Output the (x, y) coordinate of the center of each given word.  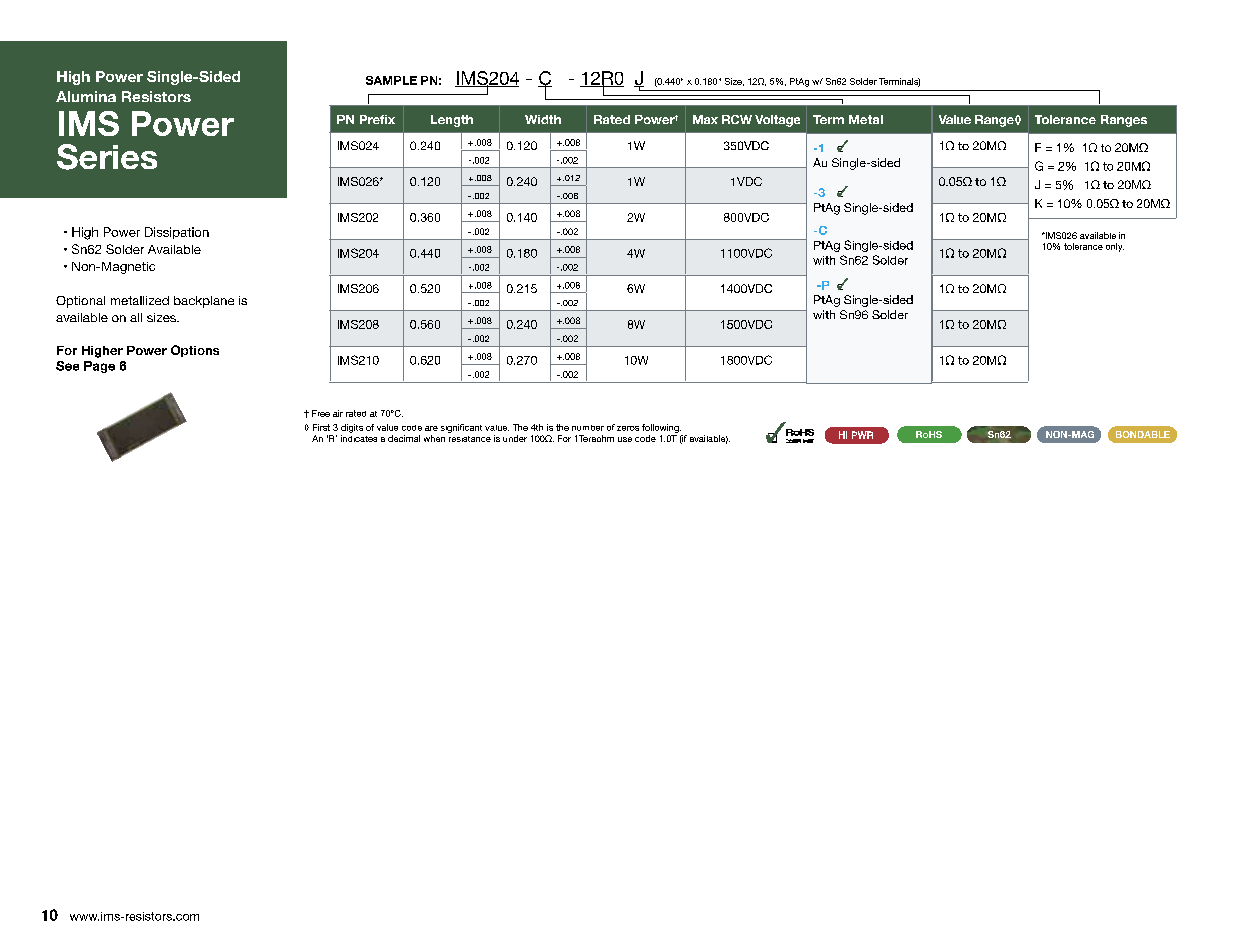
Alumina (86, 96)
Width (543, 119)
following (661, 428)
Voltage (777, 121)
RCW (737, 119)
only (1115, 247)
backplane (204, 302)
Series (107, 157)
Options (195, 351)
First (321, 427)
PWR (862, 435)
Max (705, 119)
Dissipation (177, 233)
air (338, 413)
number (588, 428)
